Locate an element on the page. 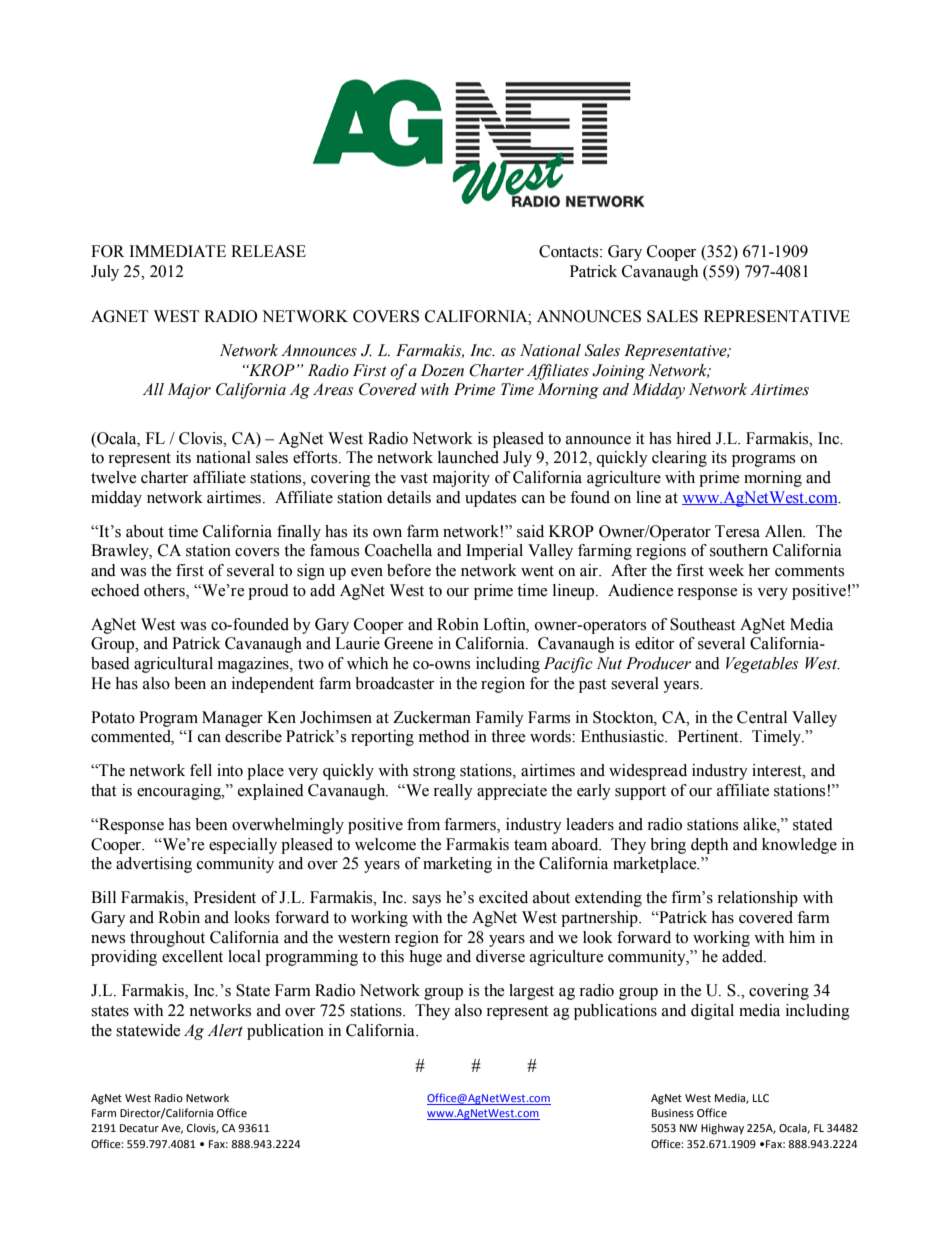 This page has height=1233, width=952. fell is located at coordinates (201, 770).
